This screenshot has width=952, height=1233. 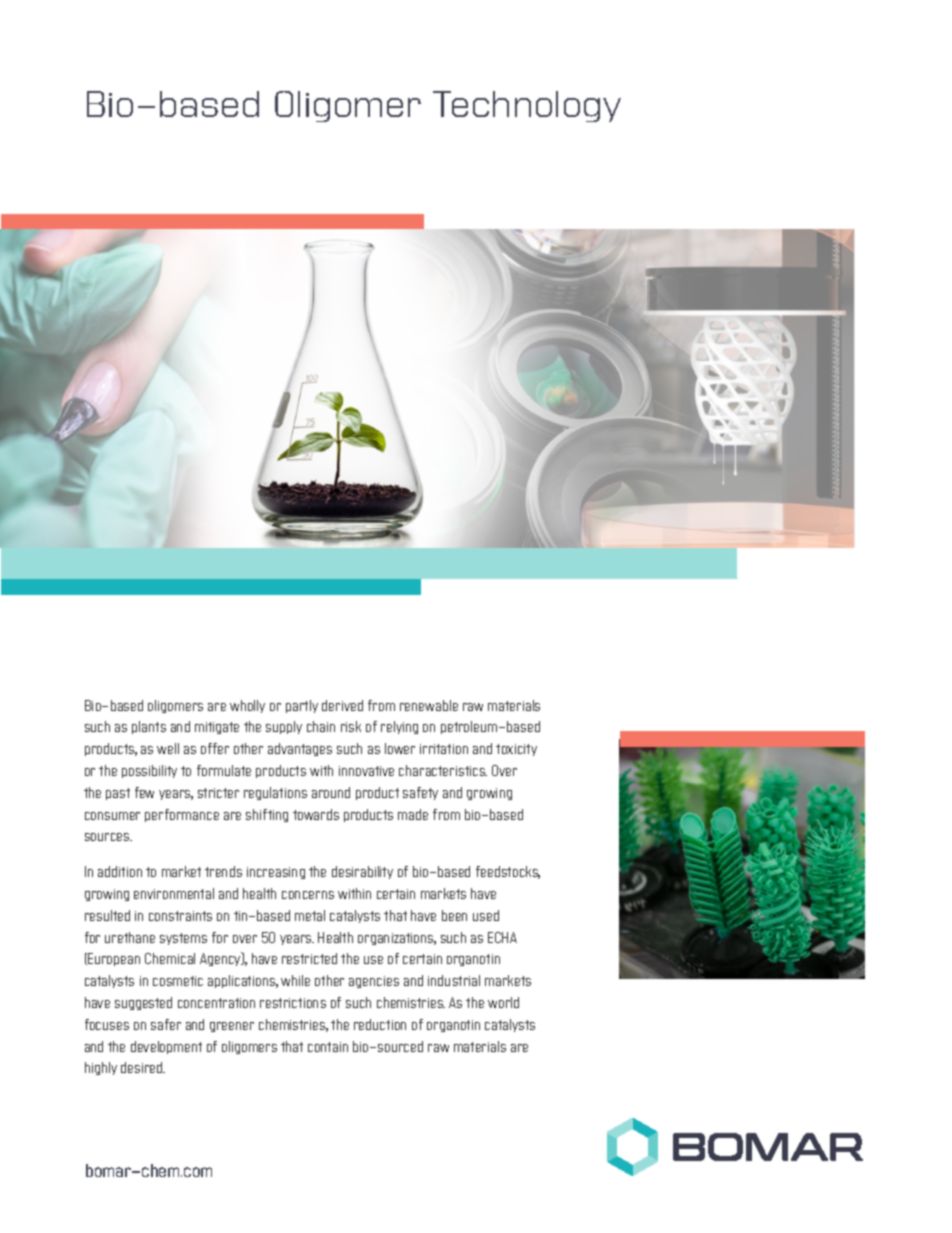 What do you see at coordinates (429, 705) in the screenshot?
I see `renewable` at bounding box center [429, 705].
